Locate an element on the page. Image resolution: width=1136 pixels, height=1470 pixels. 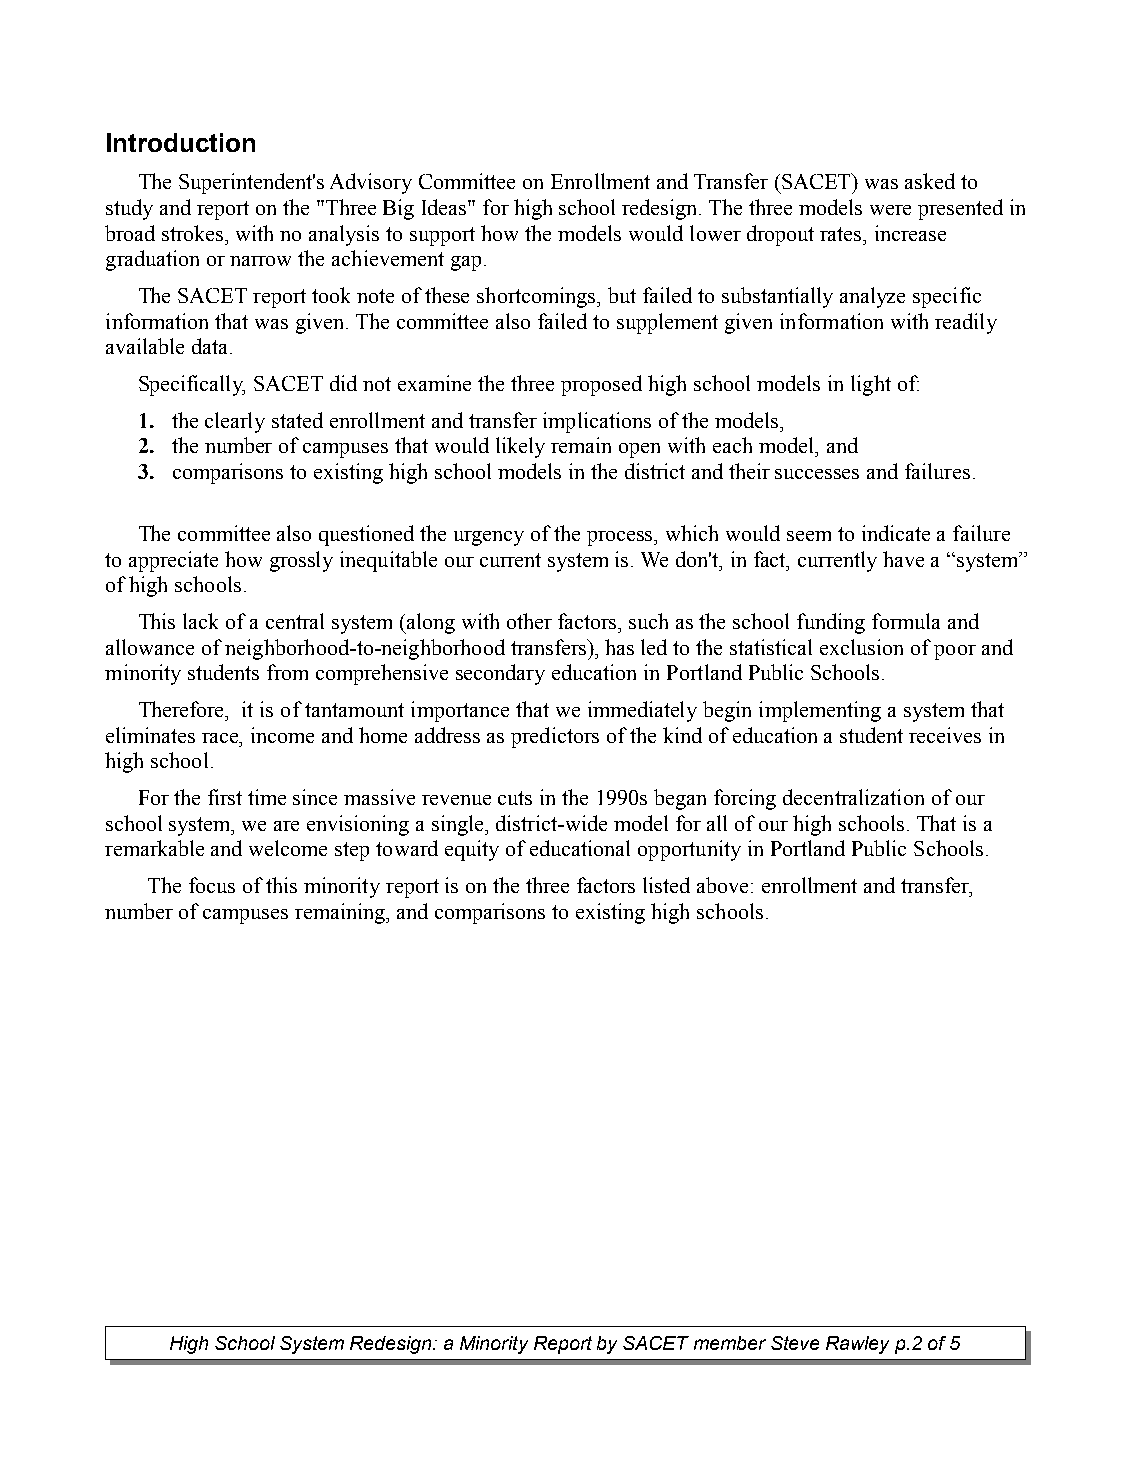
Introduction is located at coordinates (181, 142).
